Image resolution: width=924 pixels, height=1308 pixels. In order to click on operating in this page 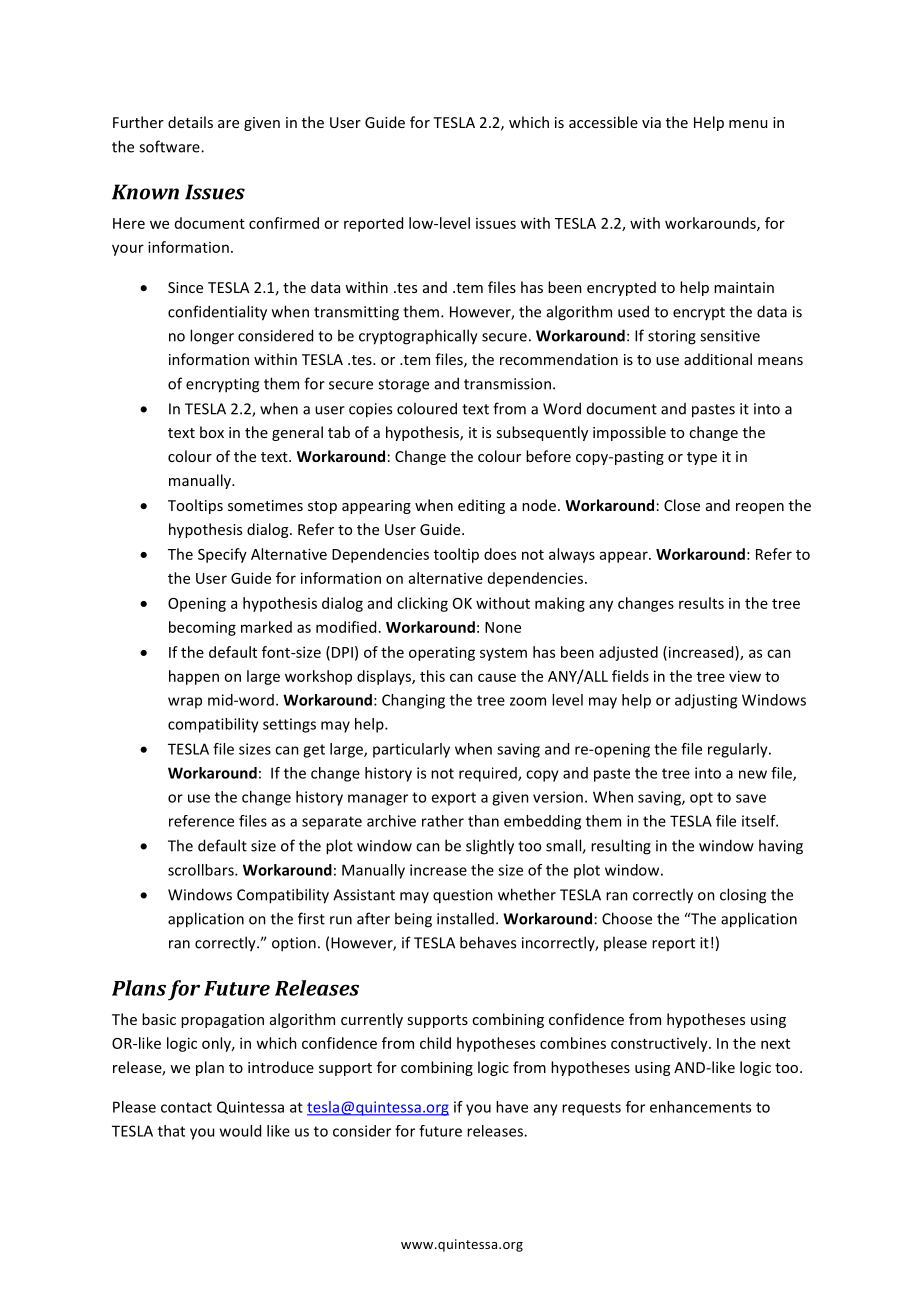, I will do `click(442, 653)`.
